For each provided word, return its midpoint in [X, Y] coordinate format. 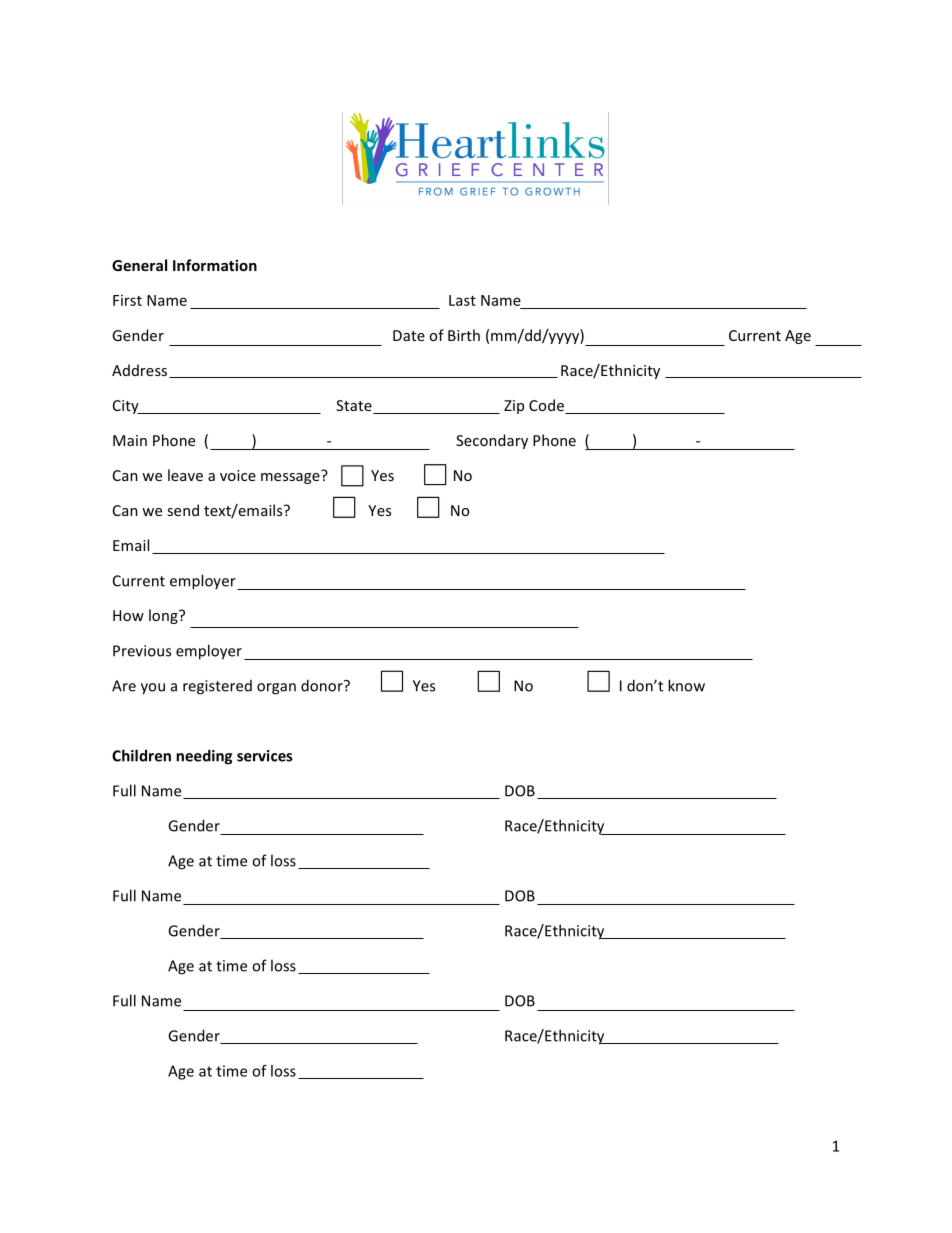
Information [215, 265]
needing [204, 757]
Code [547, 406]
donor [323, 685]
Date [409, 335]
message [291, 477]
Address [141, 371]
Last [462, 300]
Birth [464, 335]
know [686, 685]
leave [185, 475]
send [183, 510]
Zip [514, 407]
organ [276, 689]
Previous [142, 651]
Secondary [492, 441]
